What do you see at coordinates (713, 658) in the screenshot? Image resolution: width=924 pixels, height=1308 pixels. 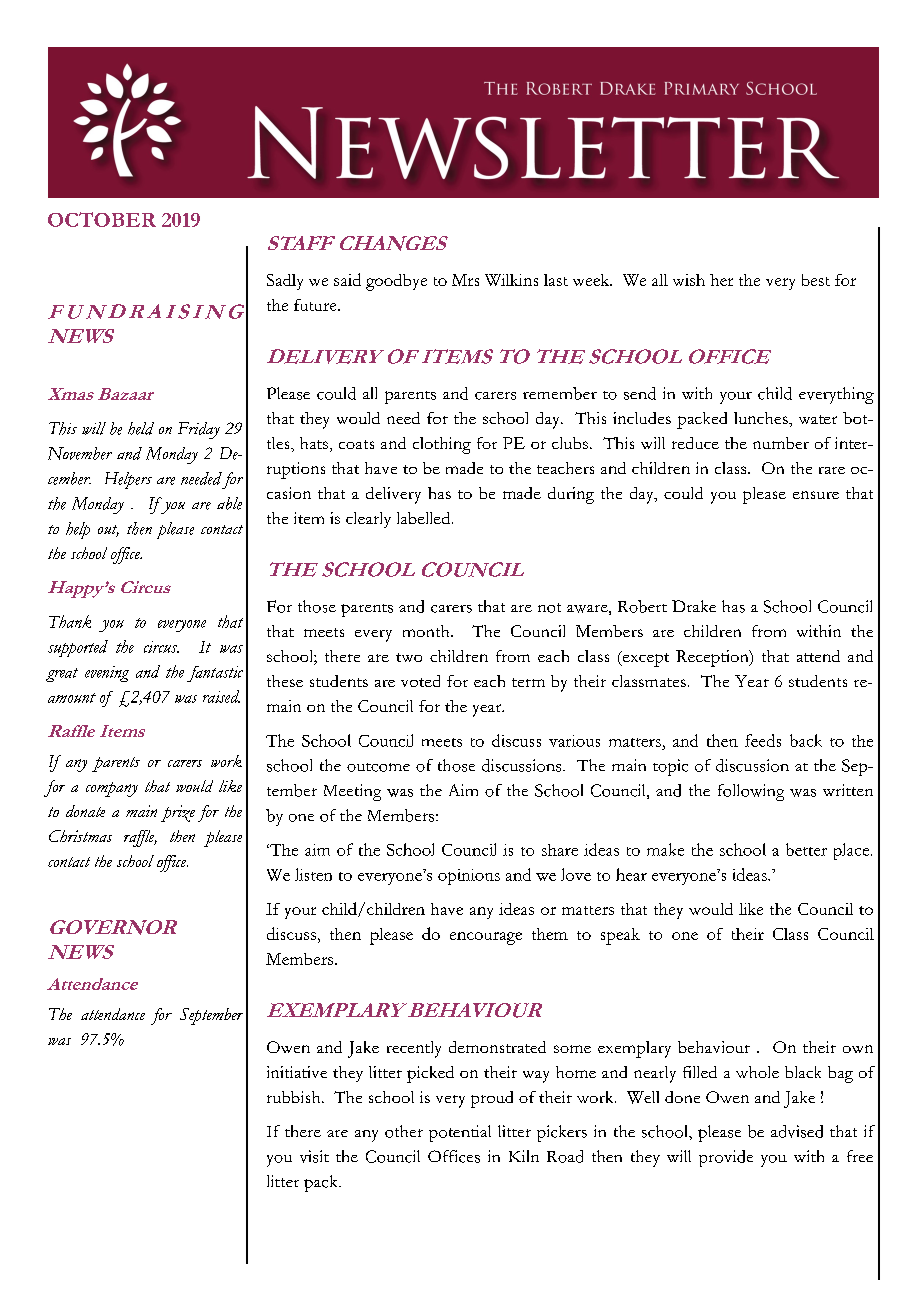 I see `Reception` at bounding box center [713, 658].
